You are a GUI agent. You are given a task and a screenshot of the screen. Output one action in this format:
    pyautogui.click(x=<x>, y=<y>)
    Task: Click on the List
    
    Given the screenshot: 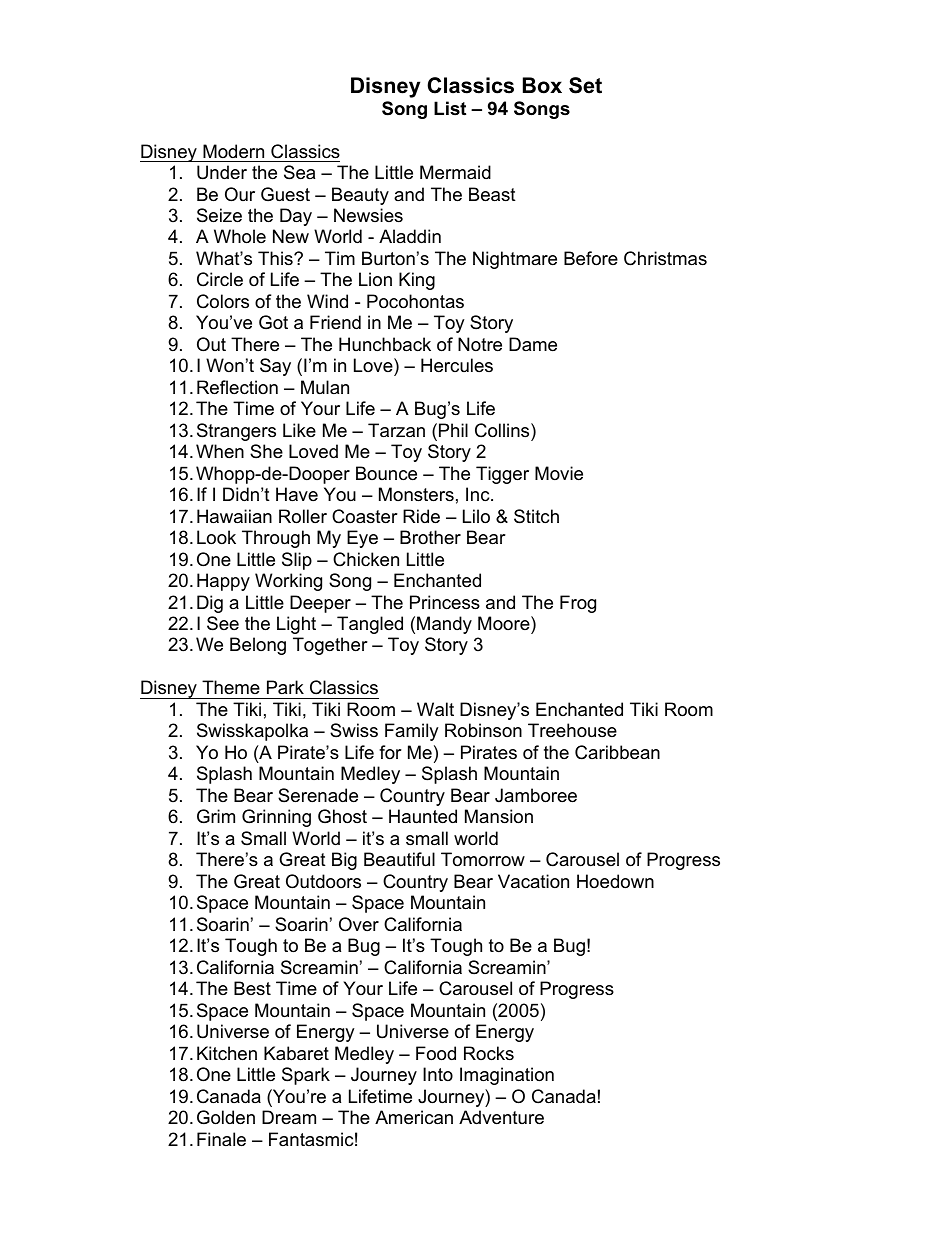 What is the action you would take?
    pyautogui.click(x=450, y=108)
